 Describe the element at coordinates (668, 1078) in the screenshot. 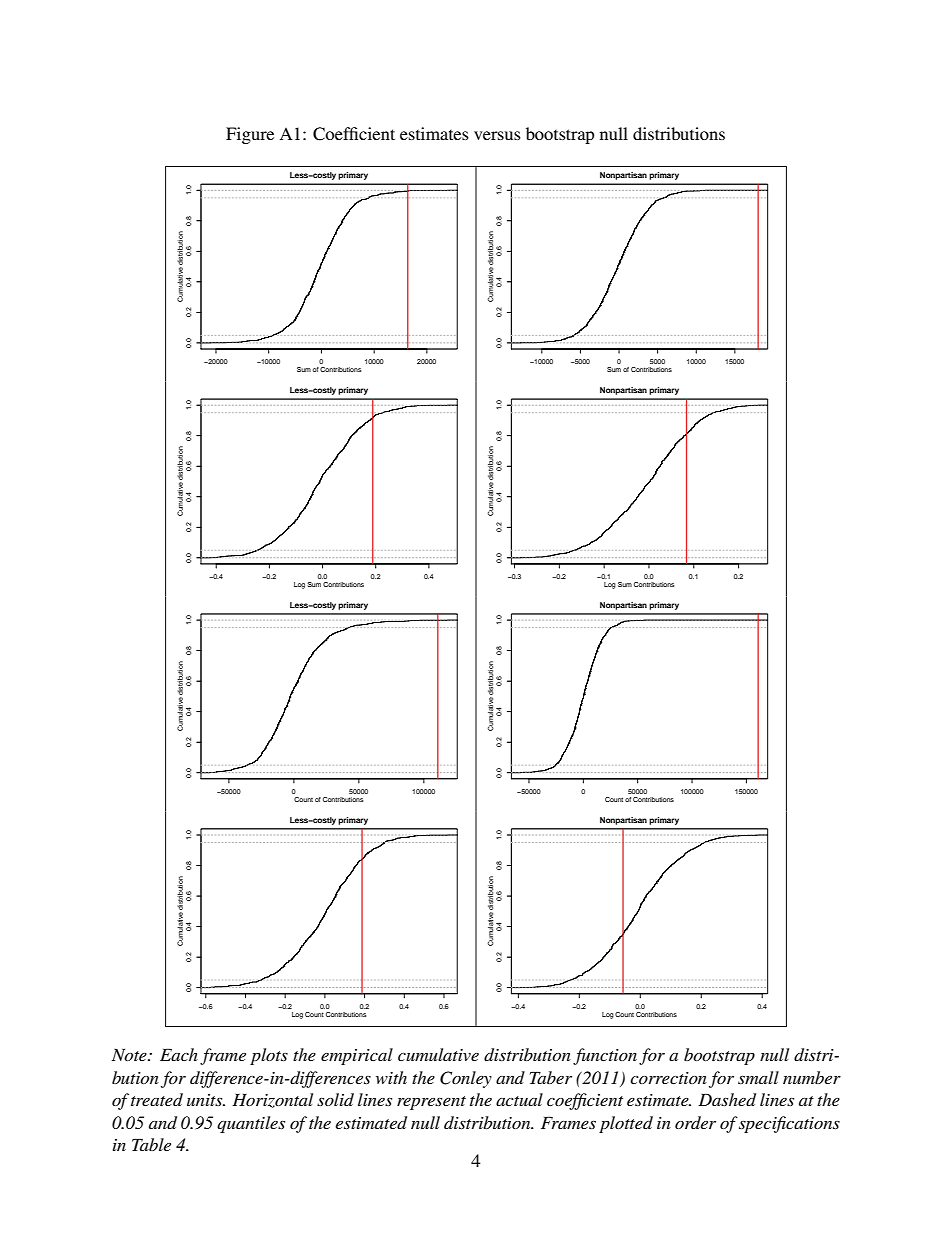

I see `correction` at that location.
